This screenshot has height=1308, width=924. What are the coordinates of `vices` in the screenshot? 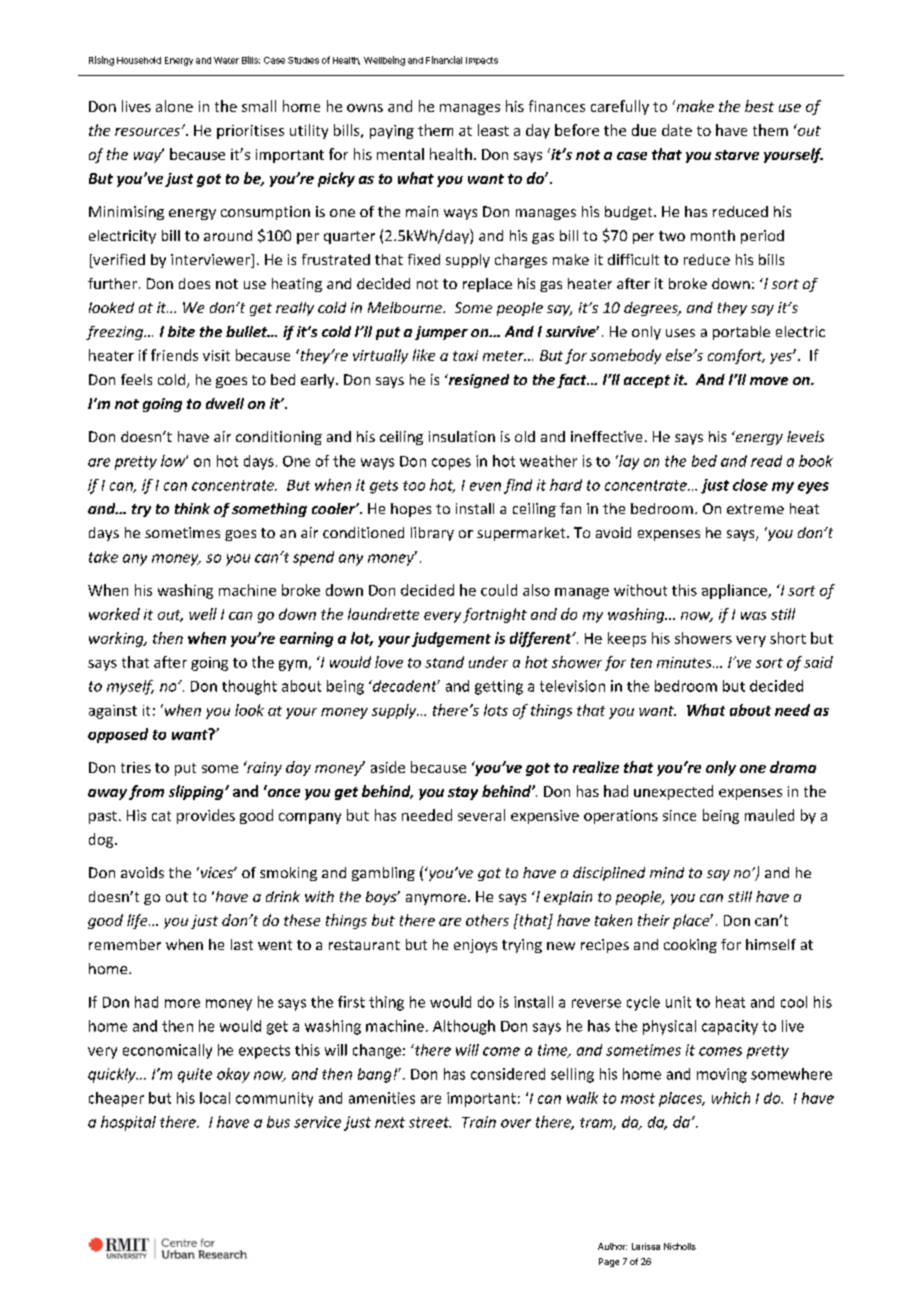 It's located at (216, 872).
